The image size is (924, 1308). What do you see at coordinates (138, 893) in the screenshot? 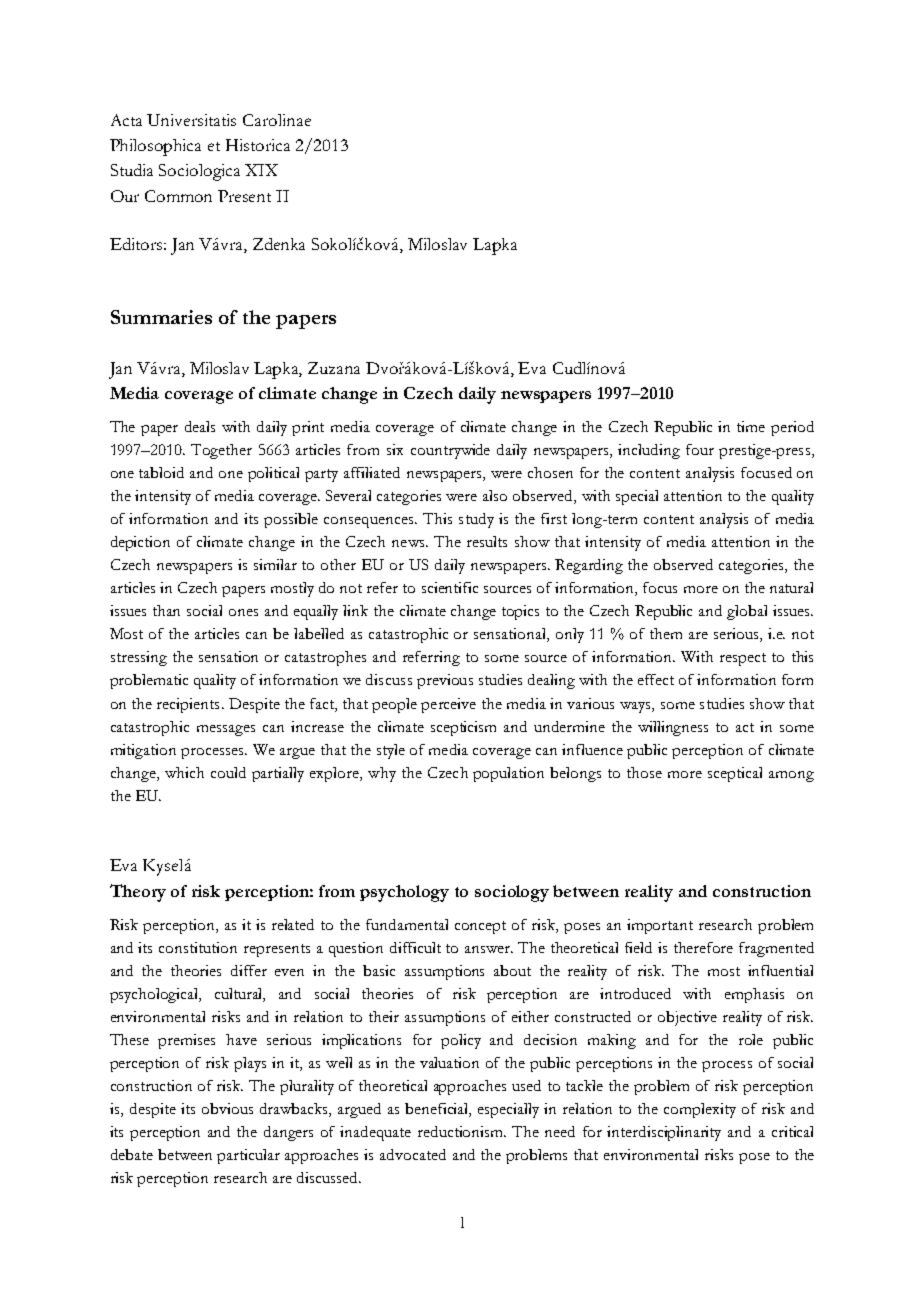
I see `Theory` at bounding box center [138, 893].
